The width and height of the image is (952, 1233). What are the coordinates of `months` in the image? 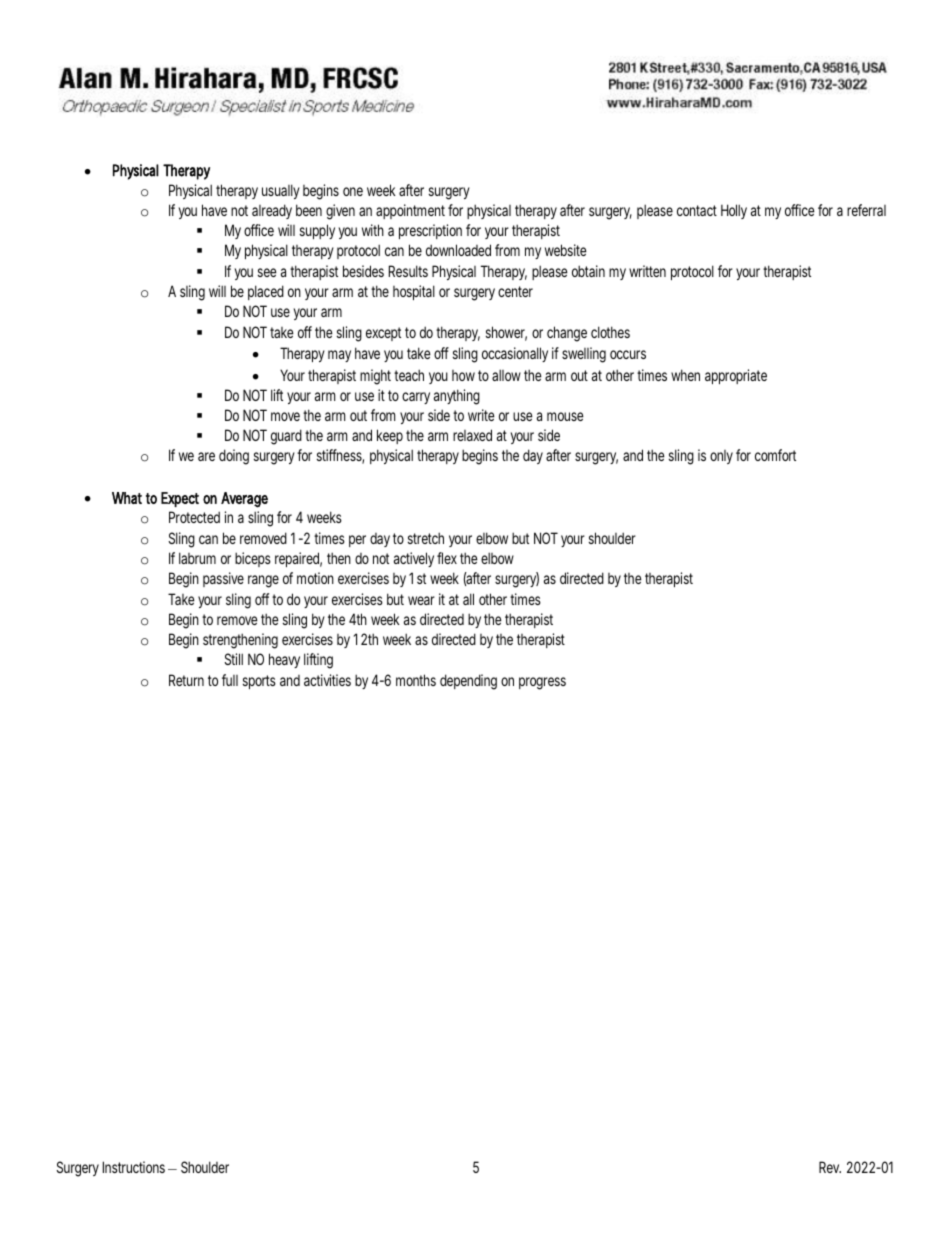 It's located at (416, 680).
